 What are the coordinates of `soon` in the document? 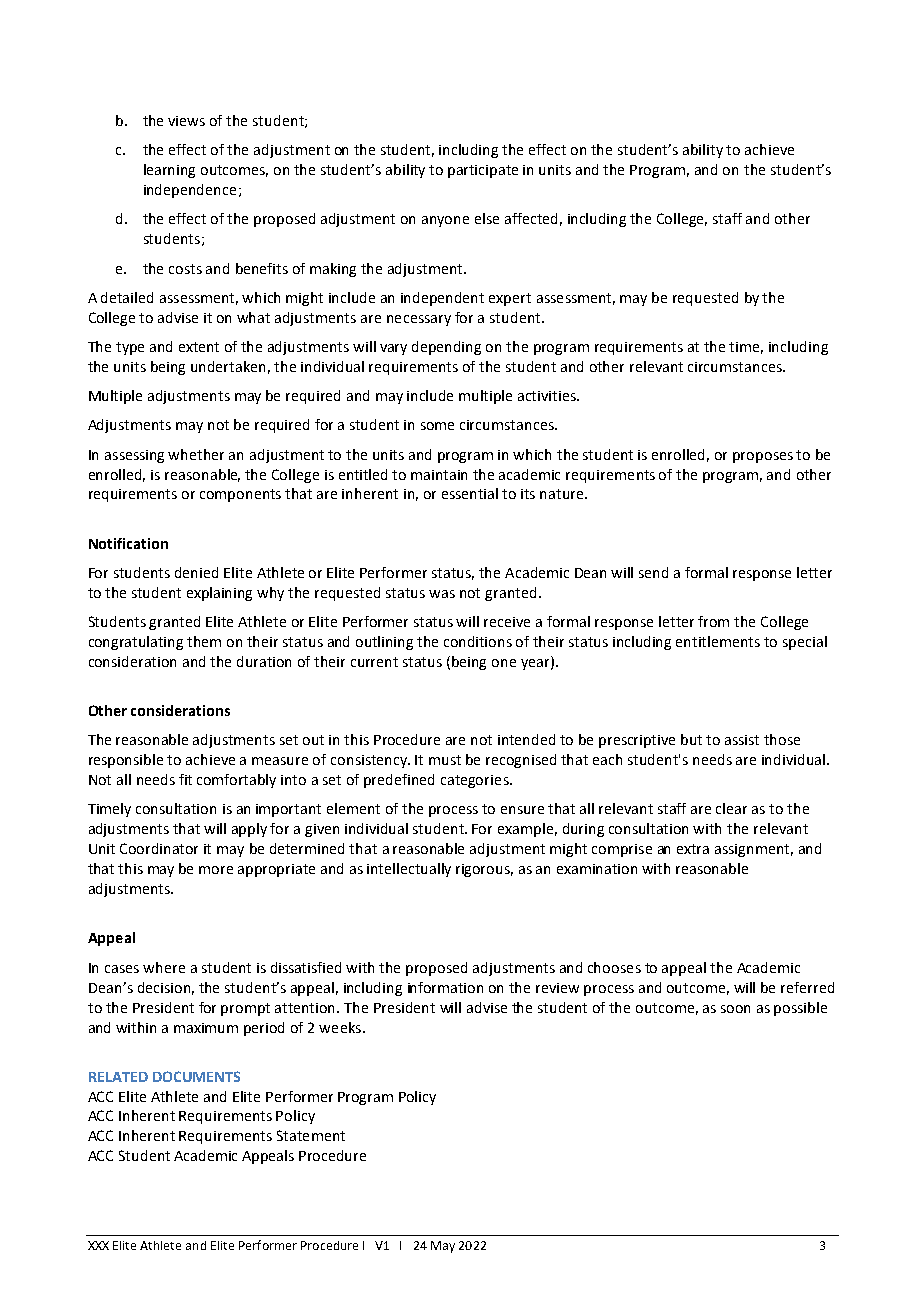 It's located at (735, 1009).
